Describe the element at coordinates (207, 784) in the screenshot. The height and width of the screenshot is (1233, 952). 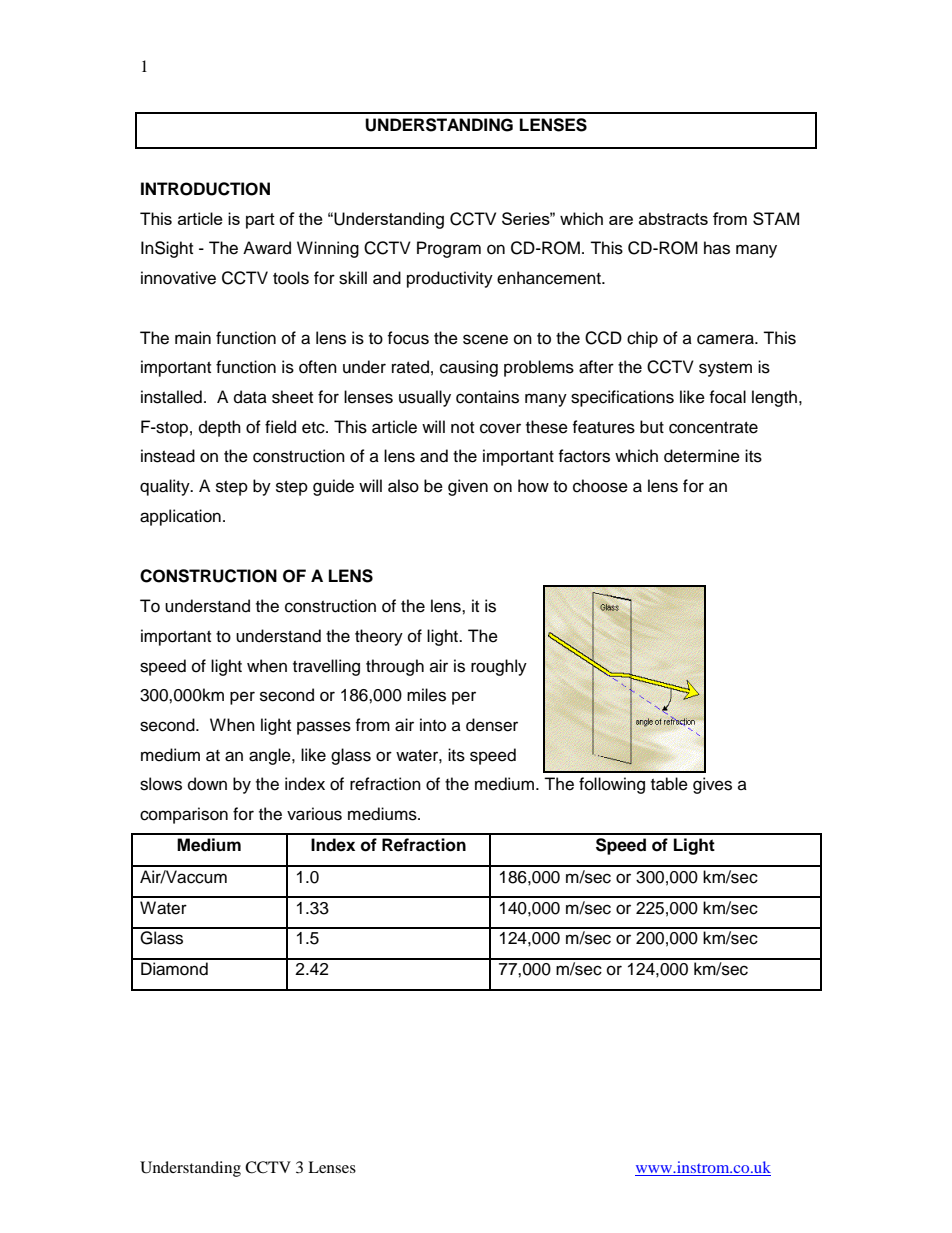
I see `down` at that location.
